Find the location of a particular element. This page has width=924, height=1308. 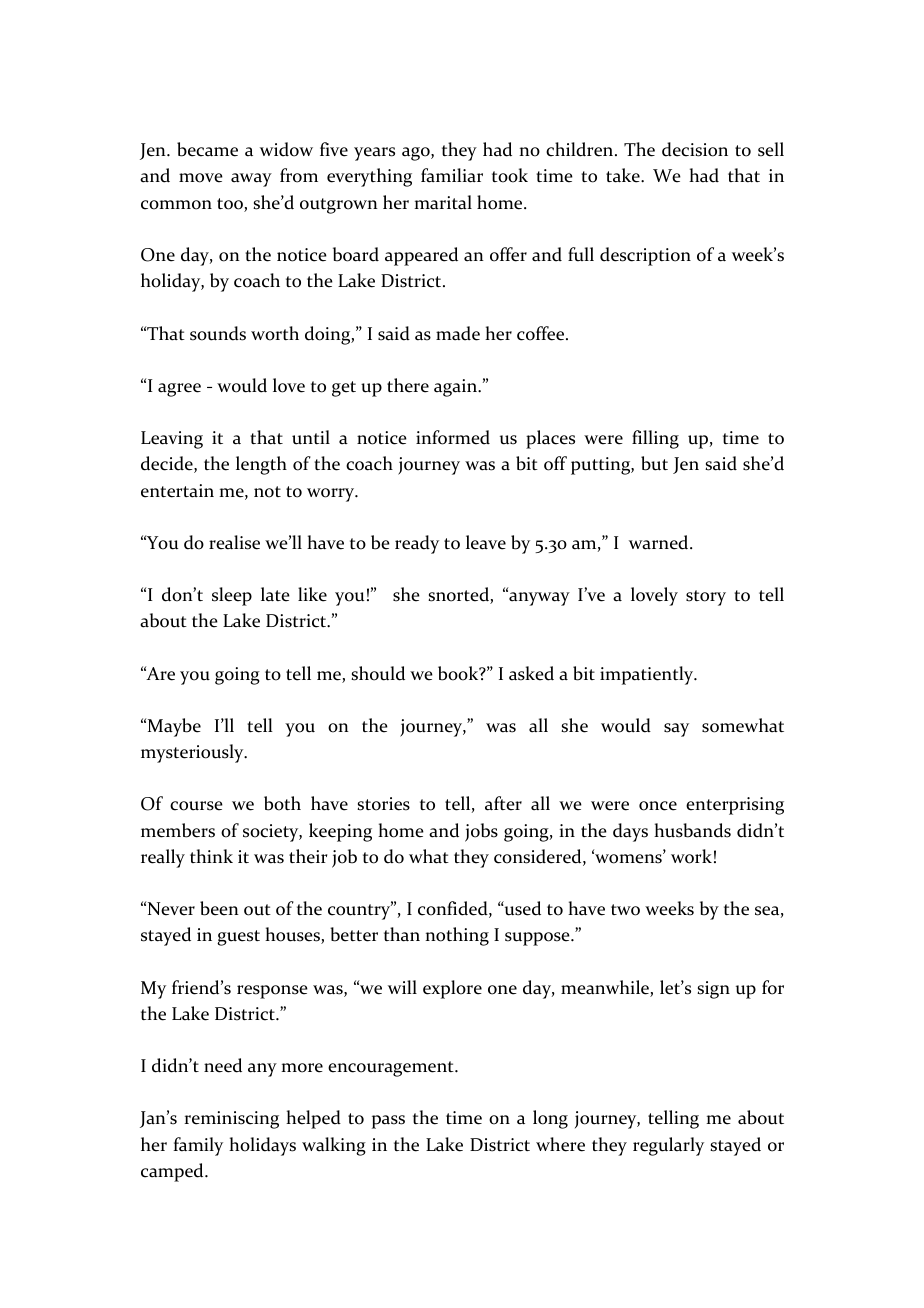

but is located at coordinates (654, 463).
